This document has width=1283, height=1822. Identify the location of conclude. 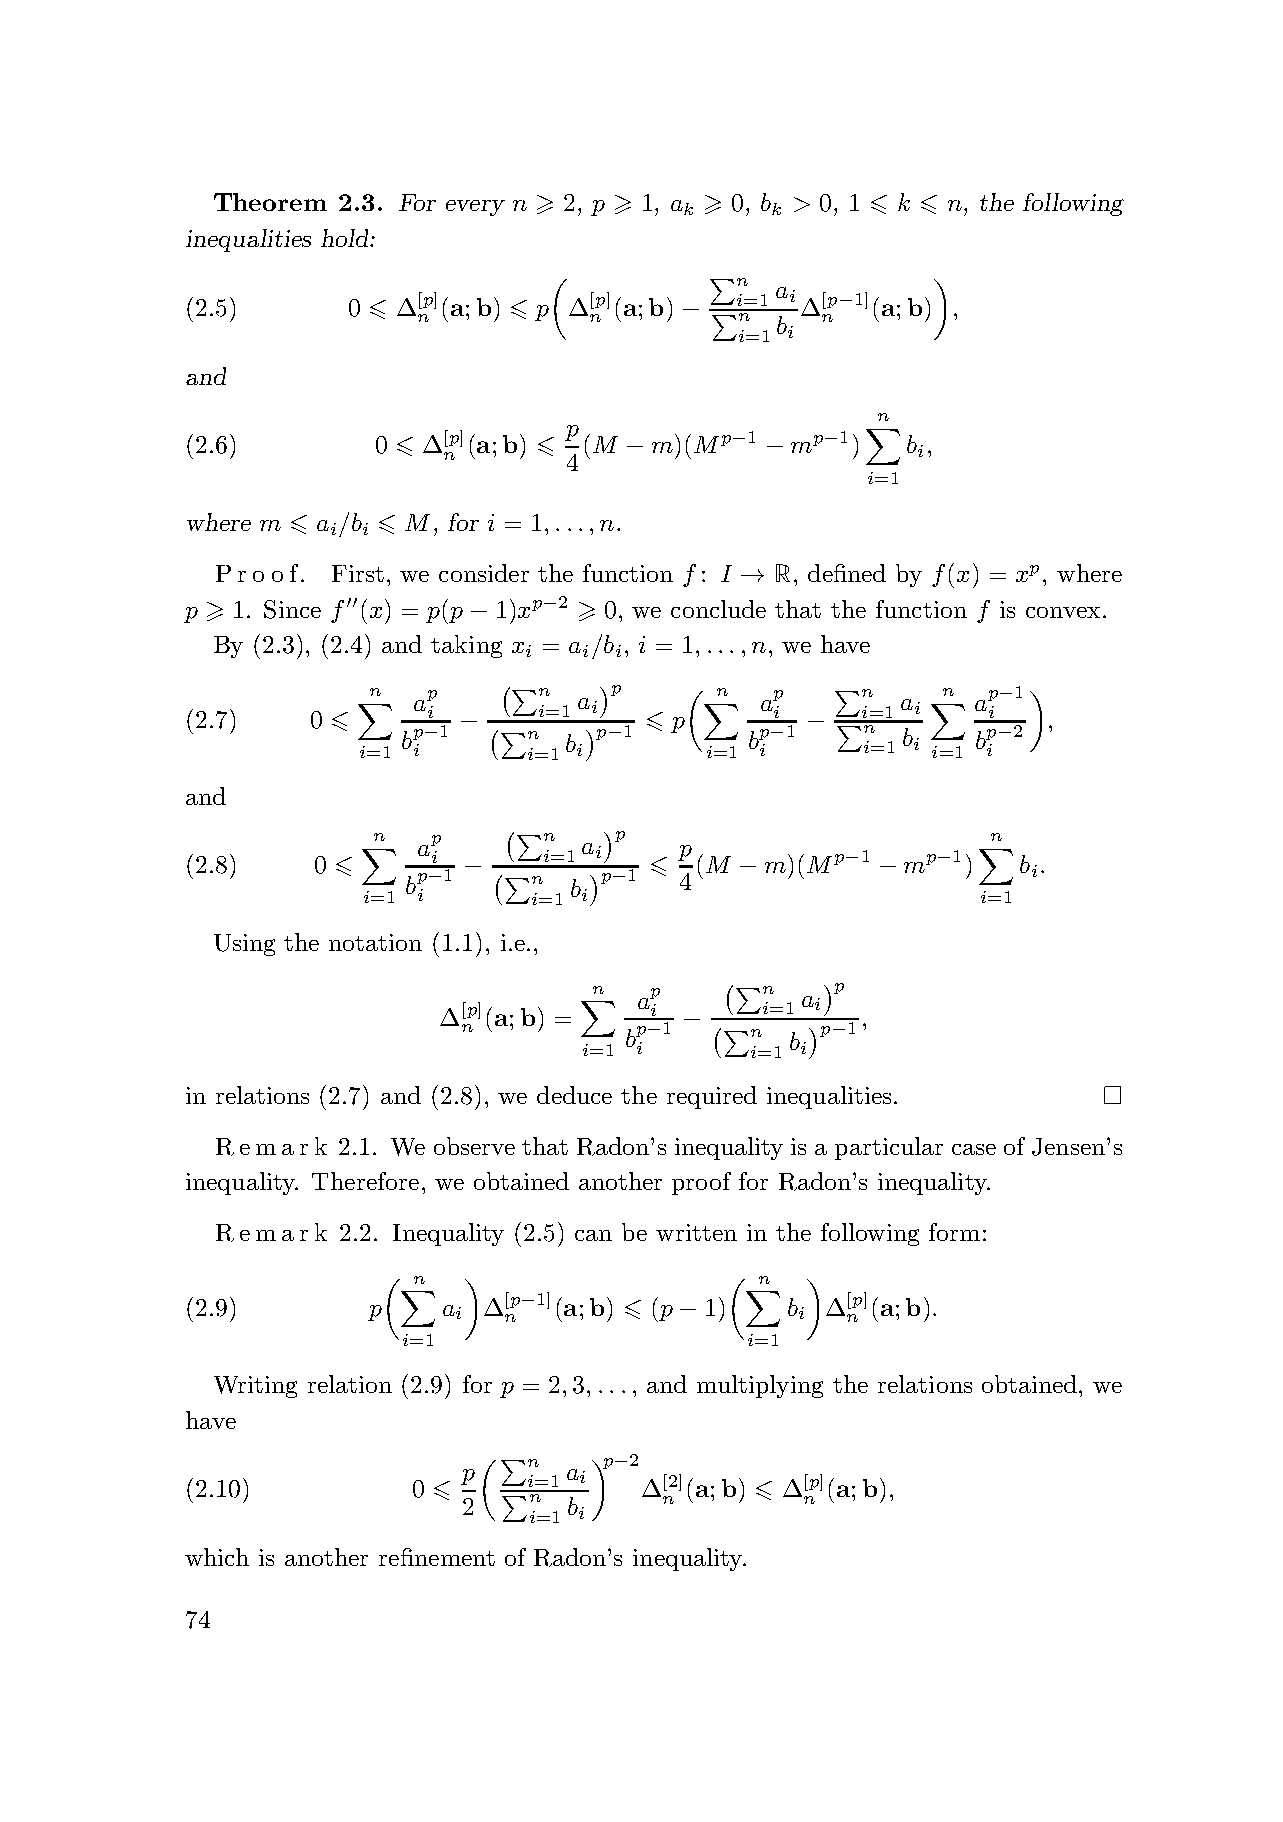
(718, 609).
